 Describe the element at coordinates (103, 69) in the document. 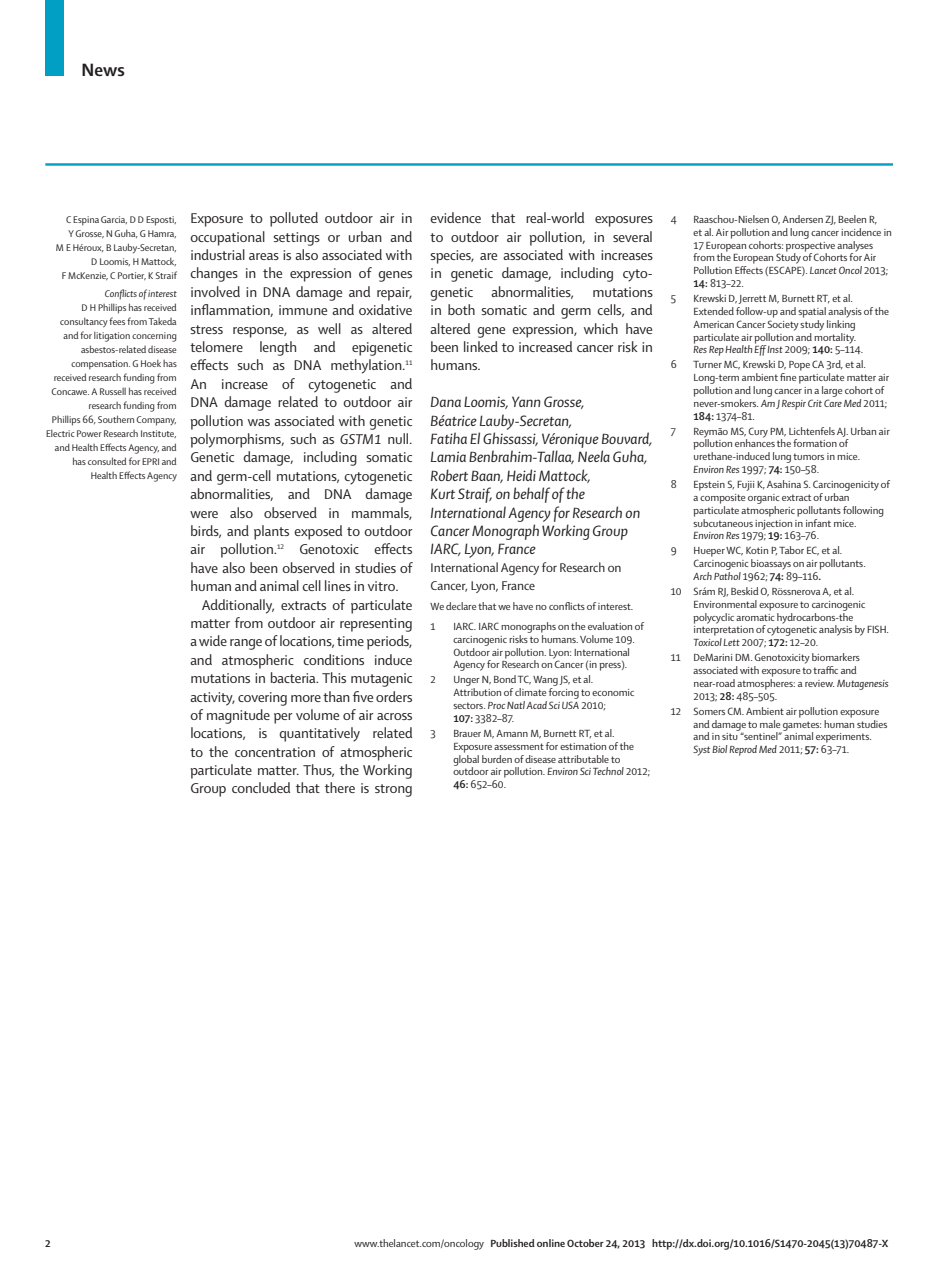

I see `News` at that location.
